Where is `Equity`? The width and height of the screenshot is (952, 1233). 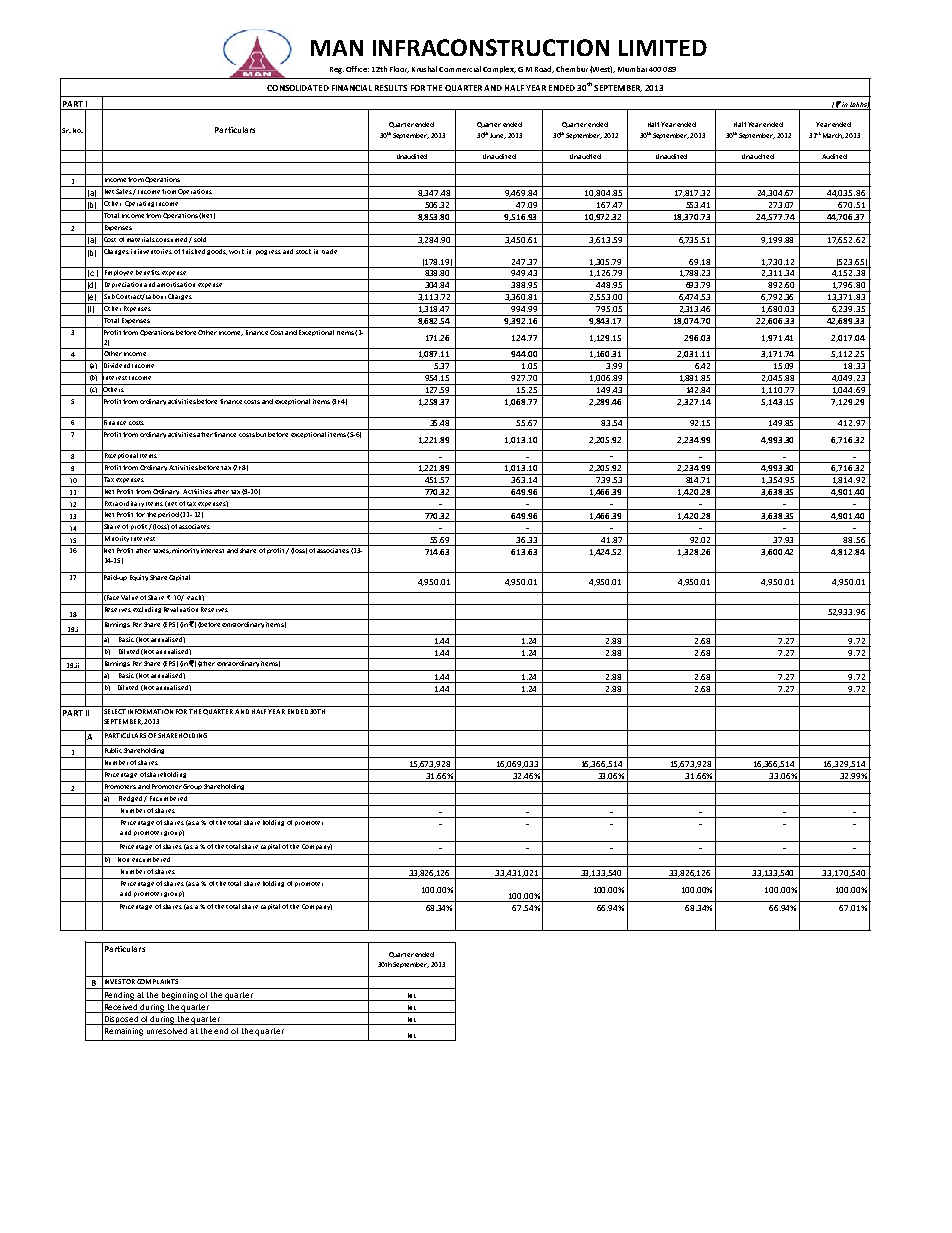 Equity is located at coordinates (139, 578).
